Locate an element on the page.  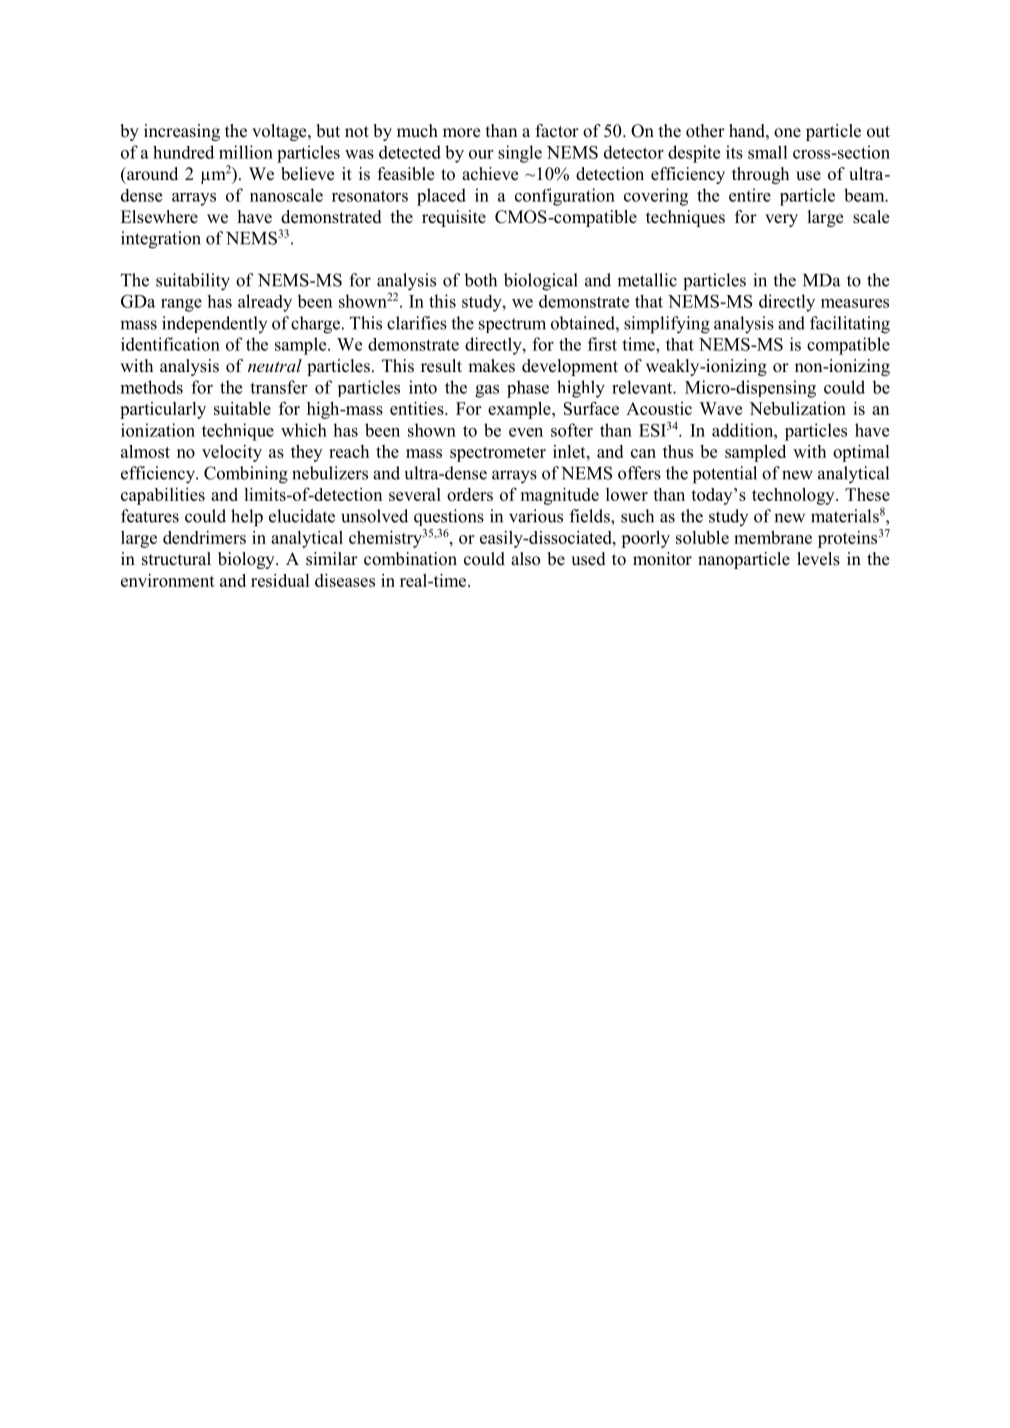
also is located at coordinates (525, 559).
